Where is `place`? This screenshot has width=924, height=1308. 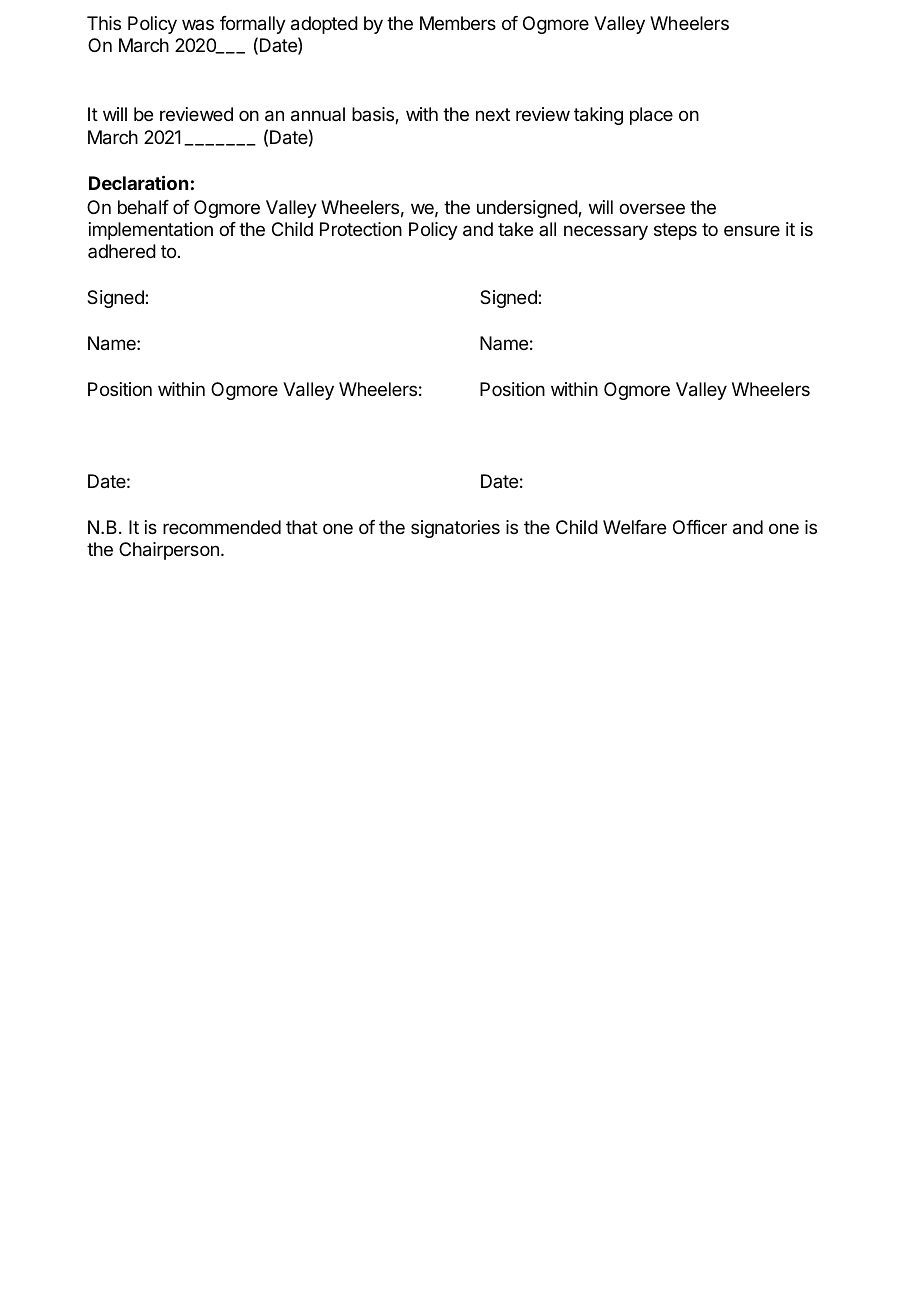
place is located at coordinates (651, 116).
